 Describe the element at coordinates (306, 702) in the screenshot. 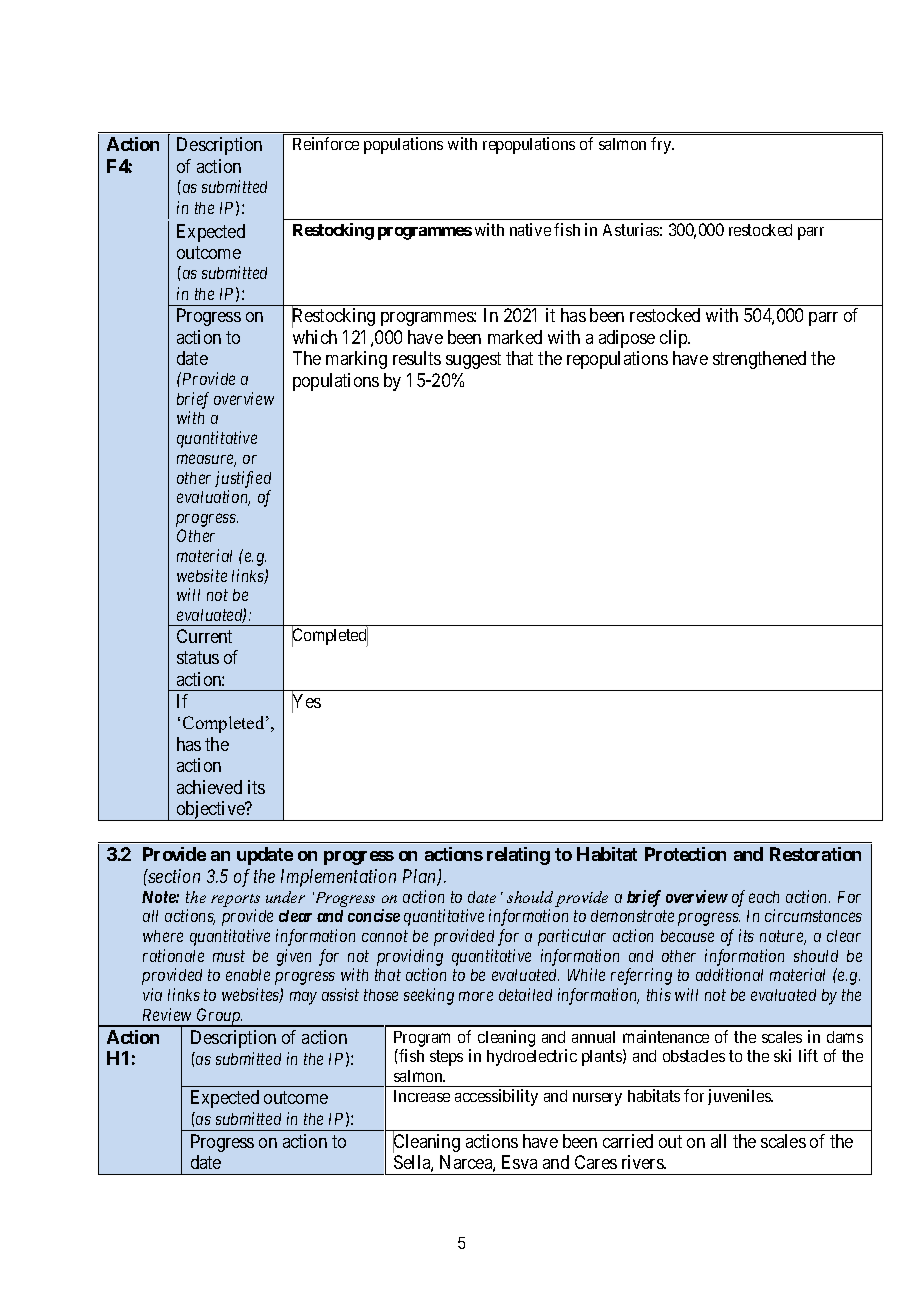

I see `Yes` at that location.
